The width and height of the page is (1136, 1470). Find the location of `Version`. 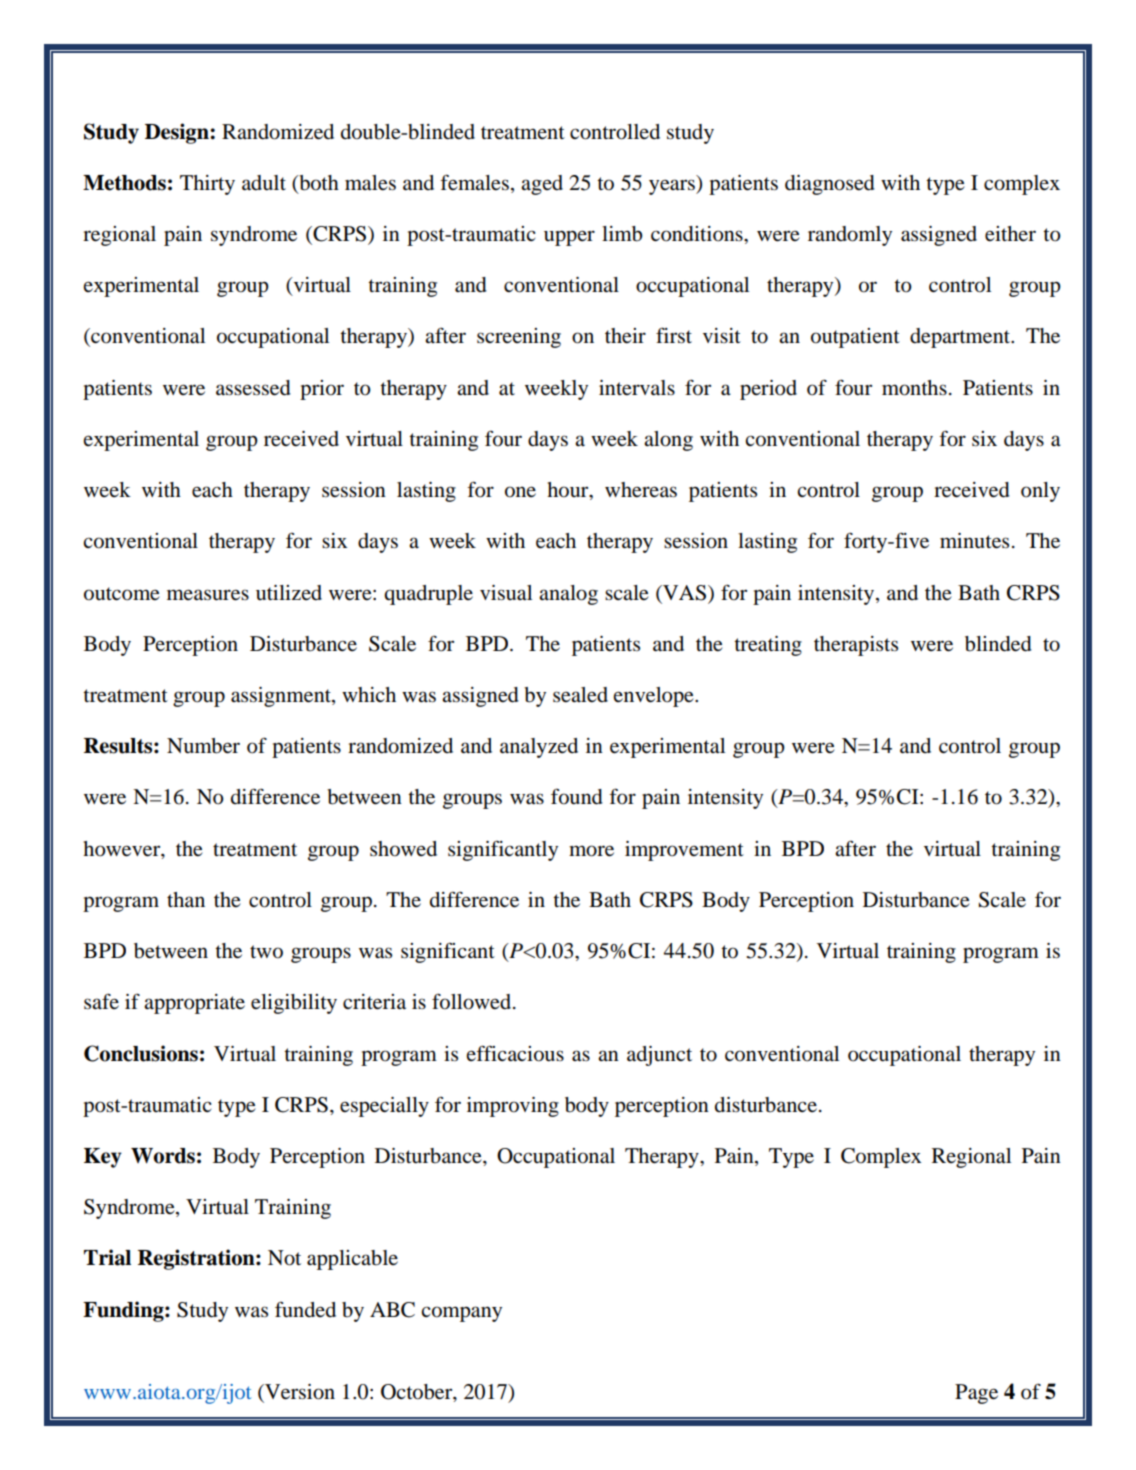

Version is located at coordinates (299, 1393).
